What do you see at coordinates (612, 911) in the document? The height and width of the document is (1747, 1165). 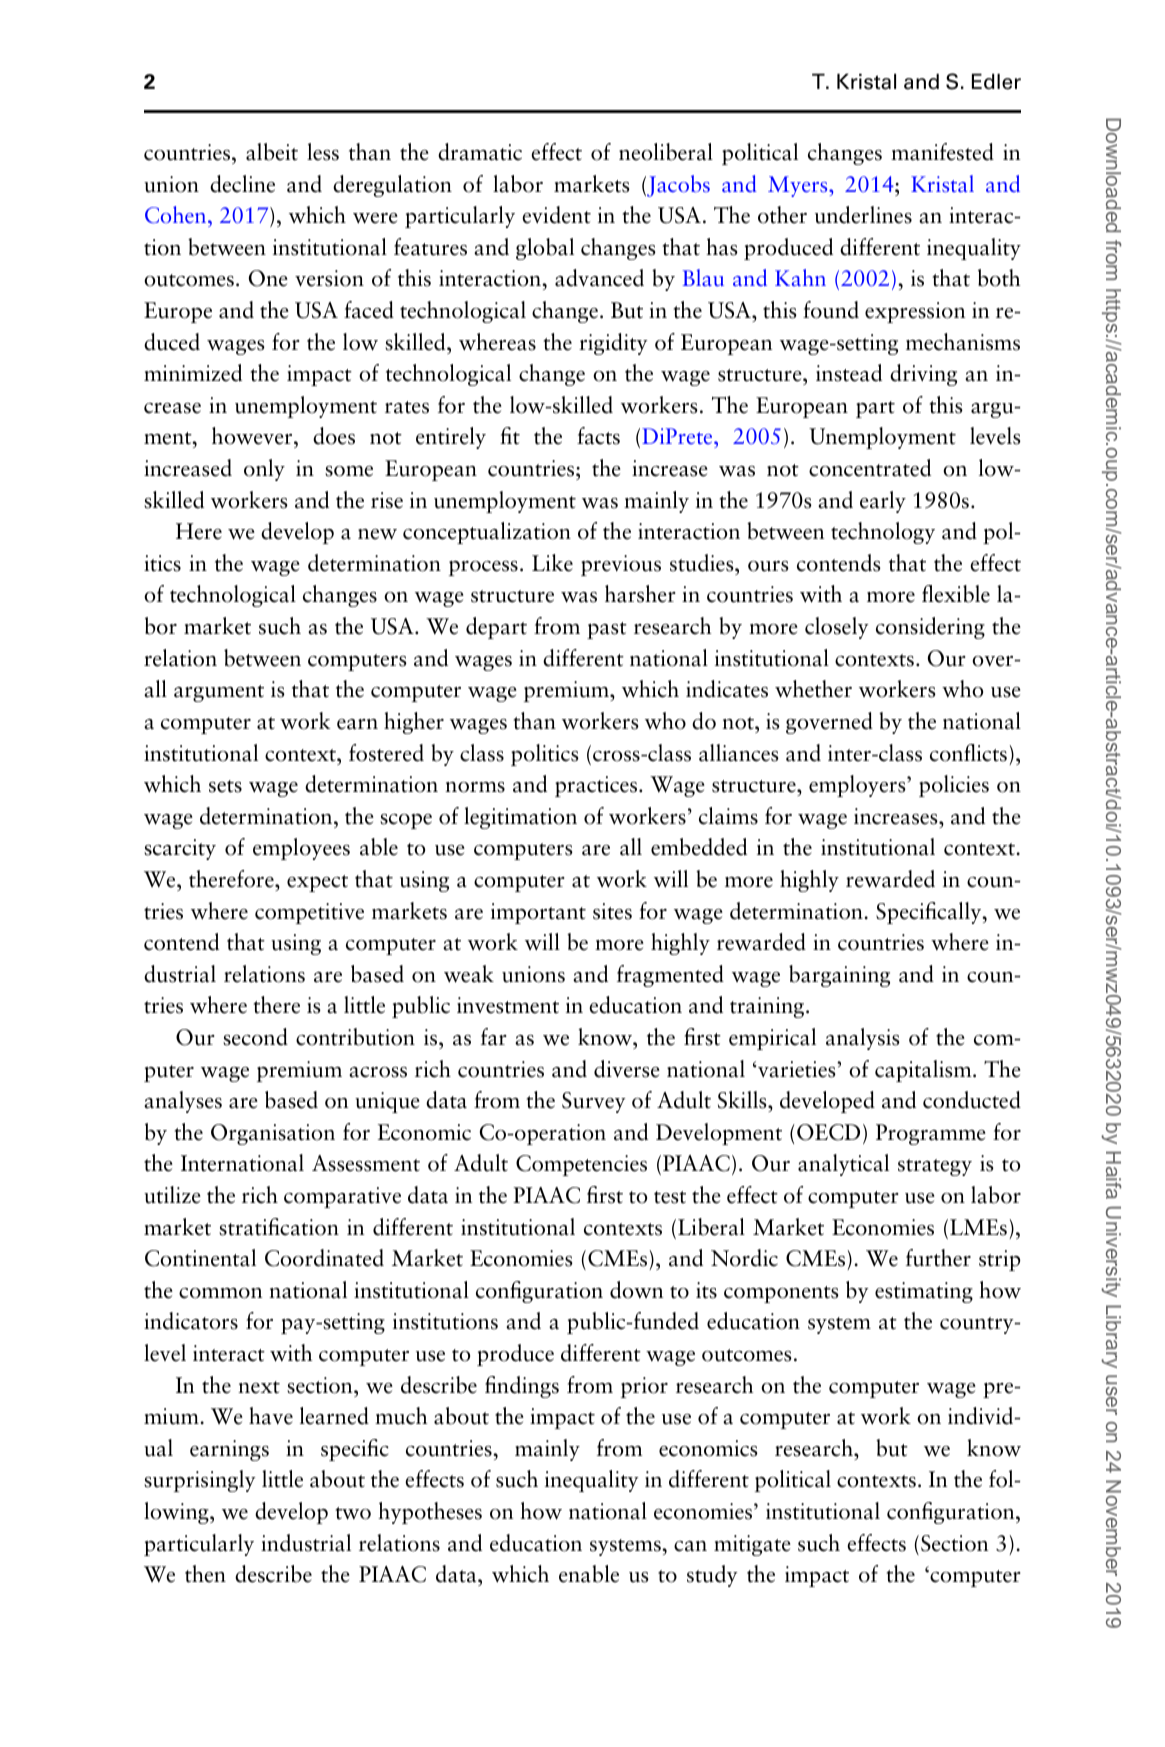 I see `sites` at bounding box center [612, 911].
